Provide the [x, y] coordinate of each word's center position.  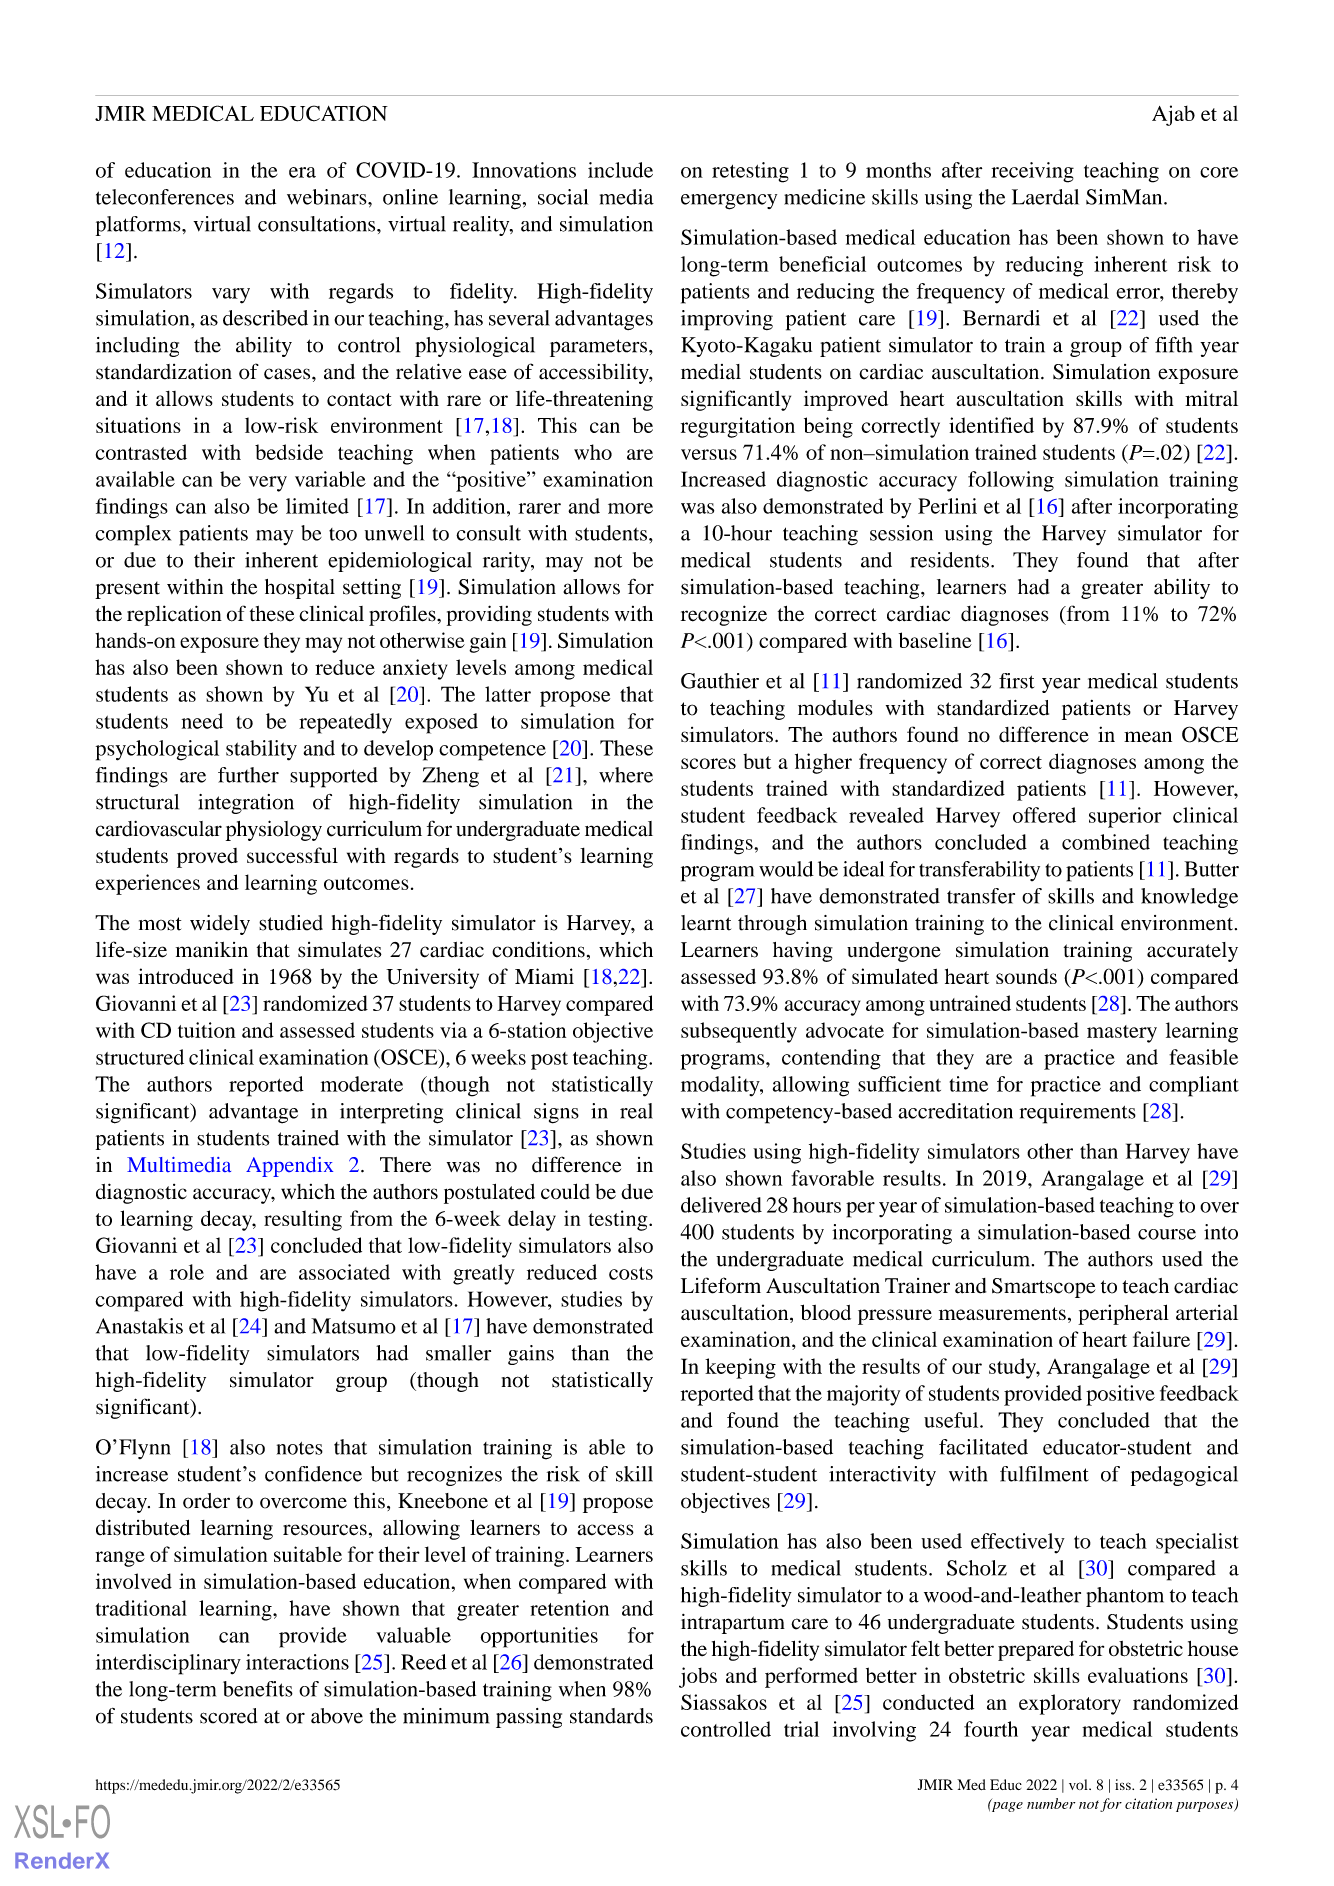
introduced [186, 976]
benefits [258, 1689]
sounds [1026, 976]
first [1016, 681]
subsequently [739, 1032]
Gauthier [720, 681]
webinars [328, 197]
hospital [300, 589]
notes [300, 1448]
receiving [1032, 172]
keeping [740, 1368]
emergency [729, 202]
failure [1161, 1339]
